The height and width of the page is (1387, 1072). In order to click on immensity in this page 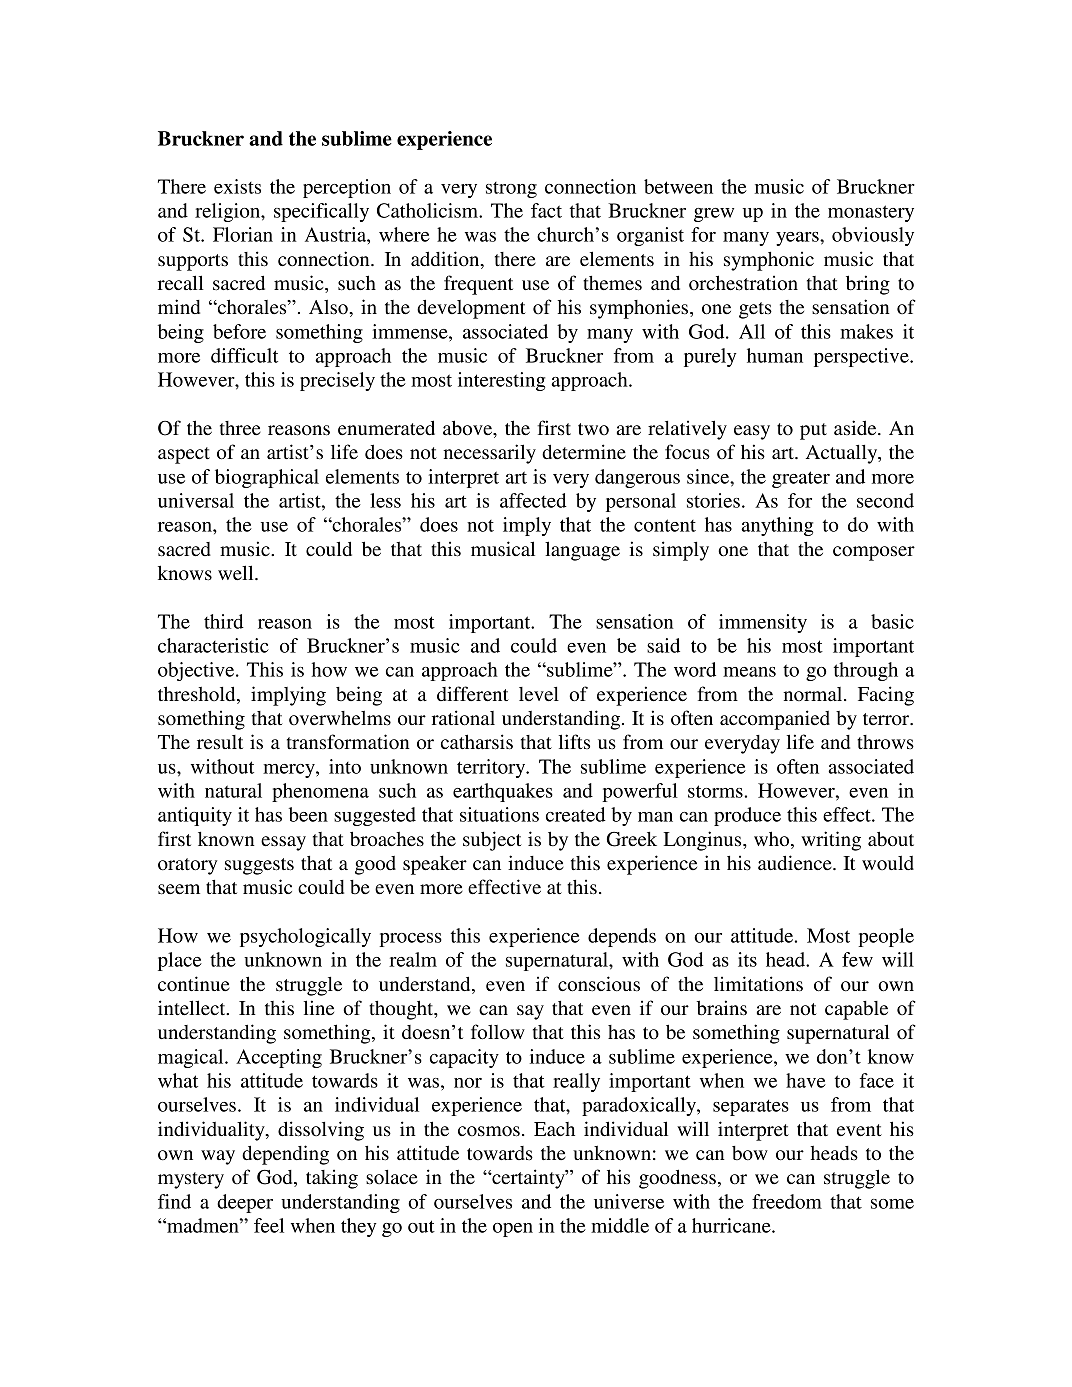, I will do `click(763, 623)`.
